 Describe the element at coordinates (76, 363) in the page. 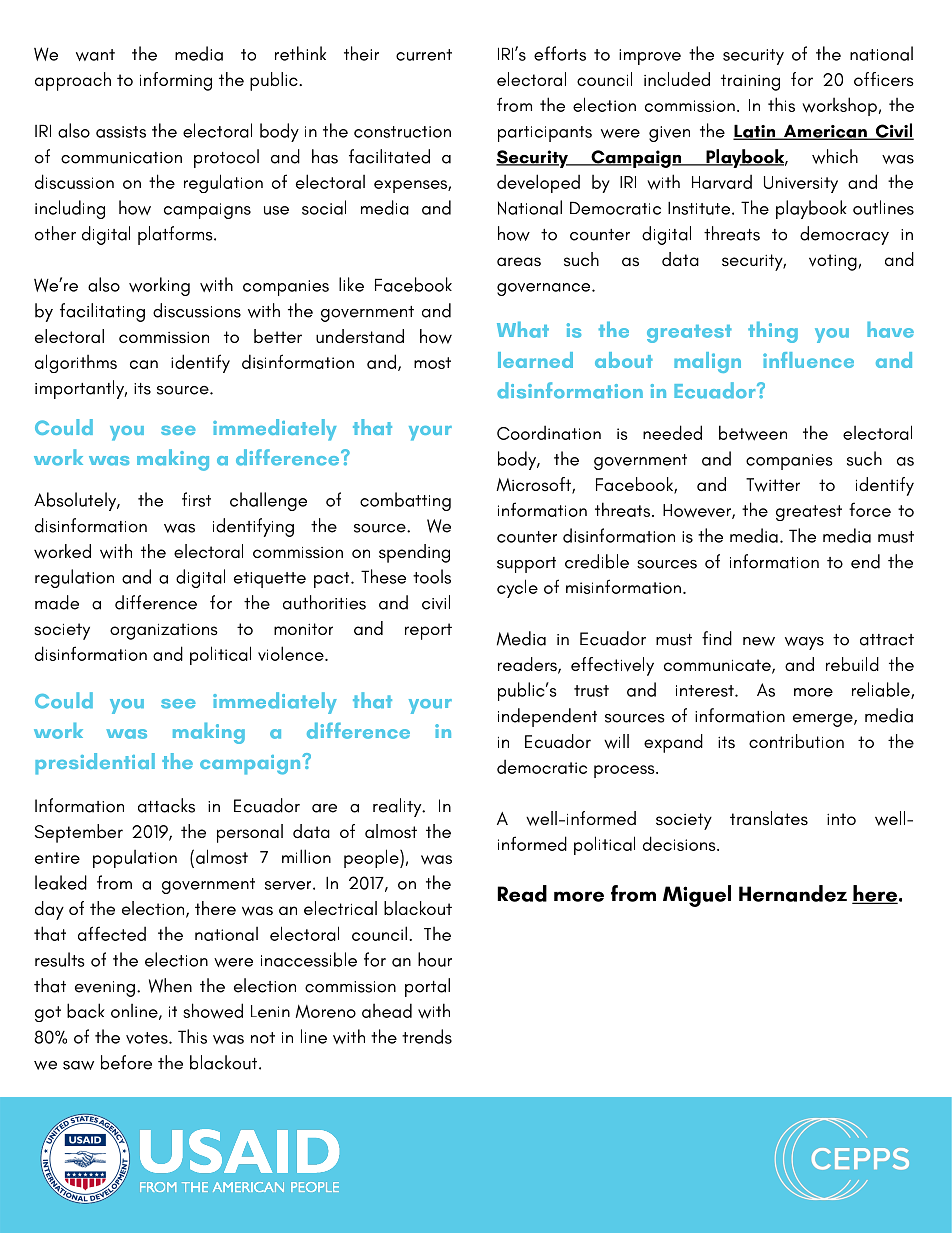

I see `algorithms` at that location.
